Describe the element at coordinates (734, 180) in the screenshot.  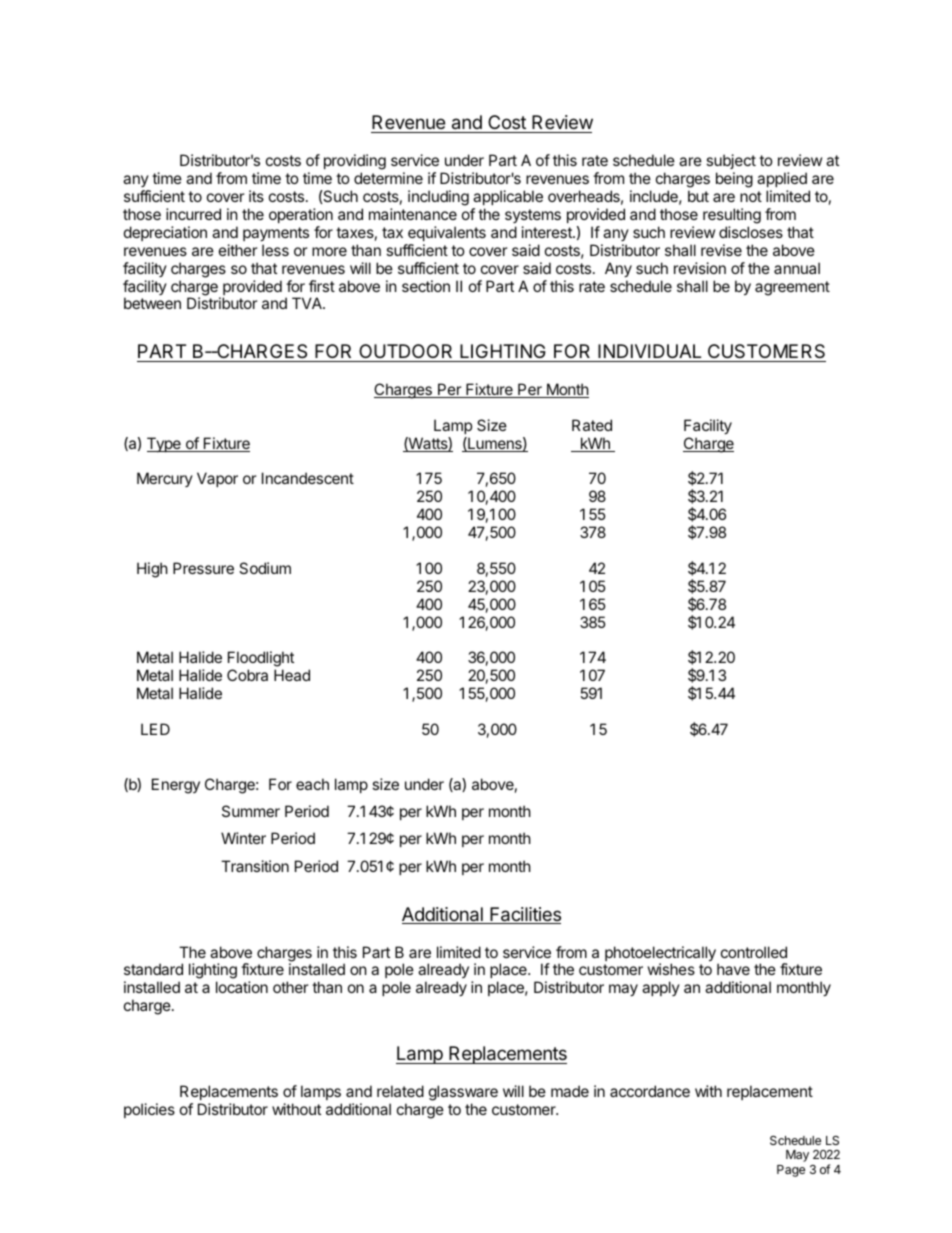
I see `being` at that location.
